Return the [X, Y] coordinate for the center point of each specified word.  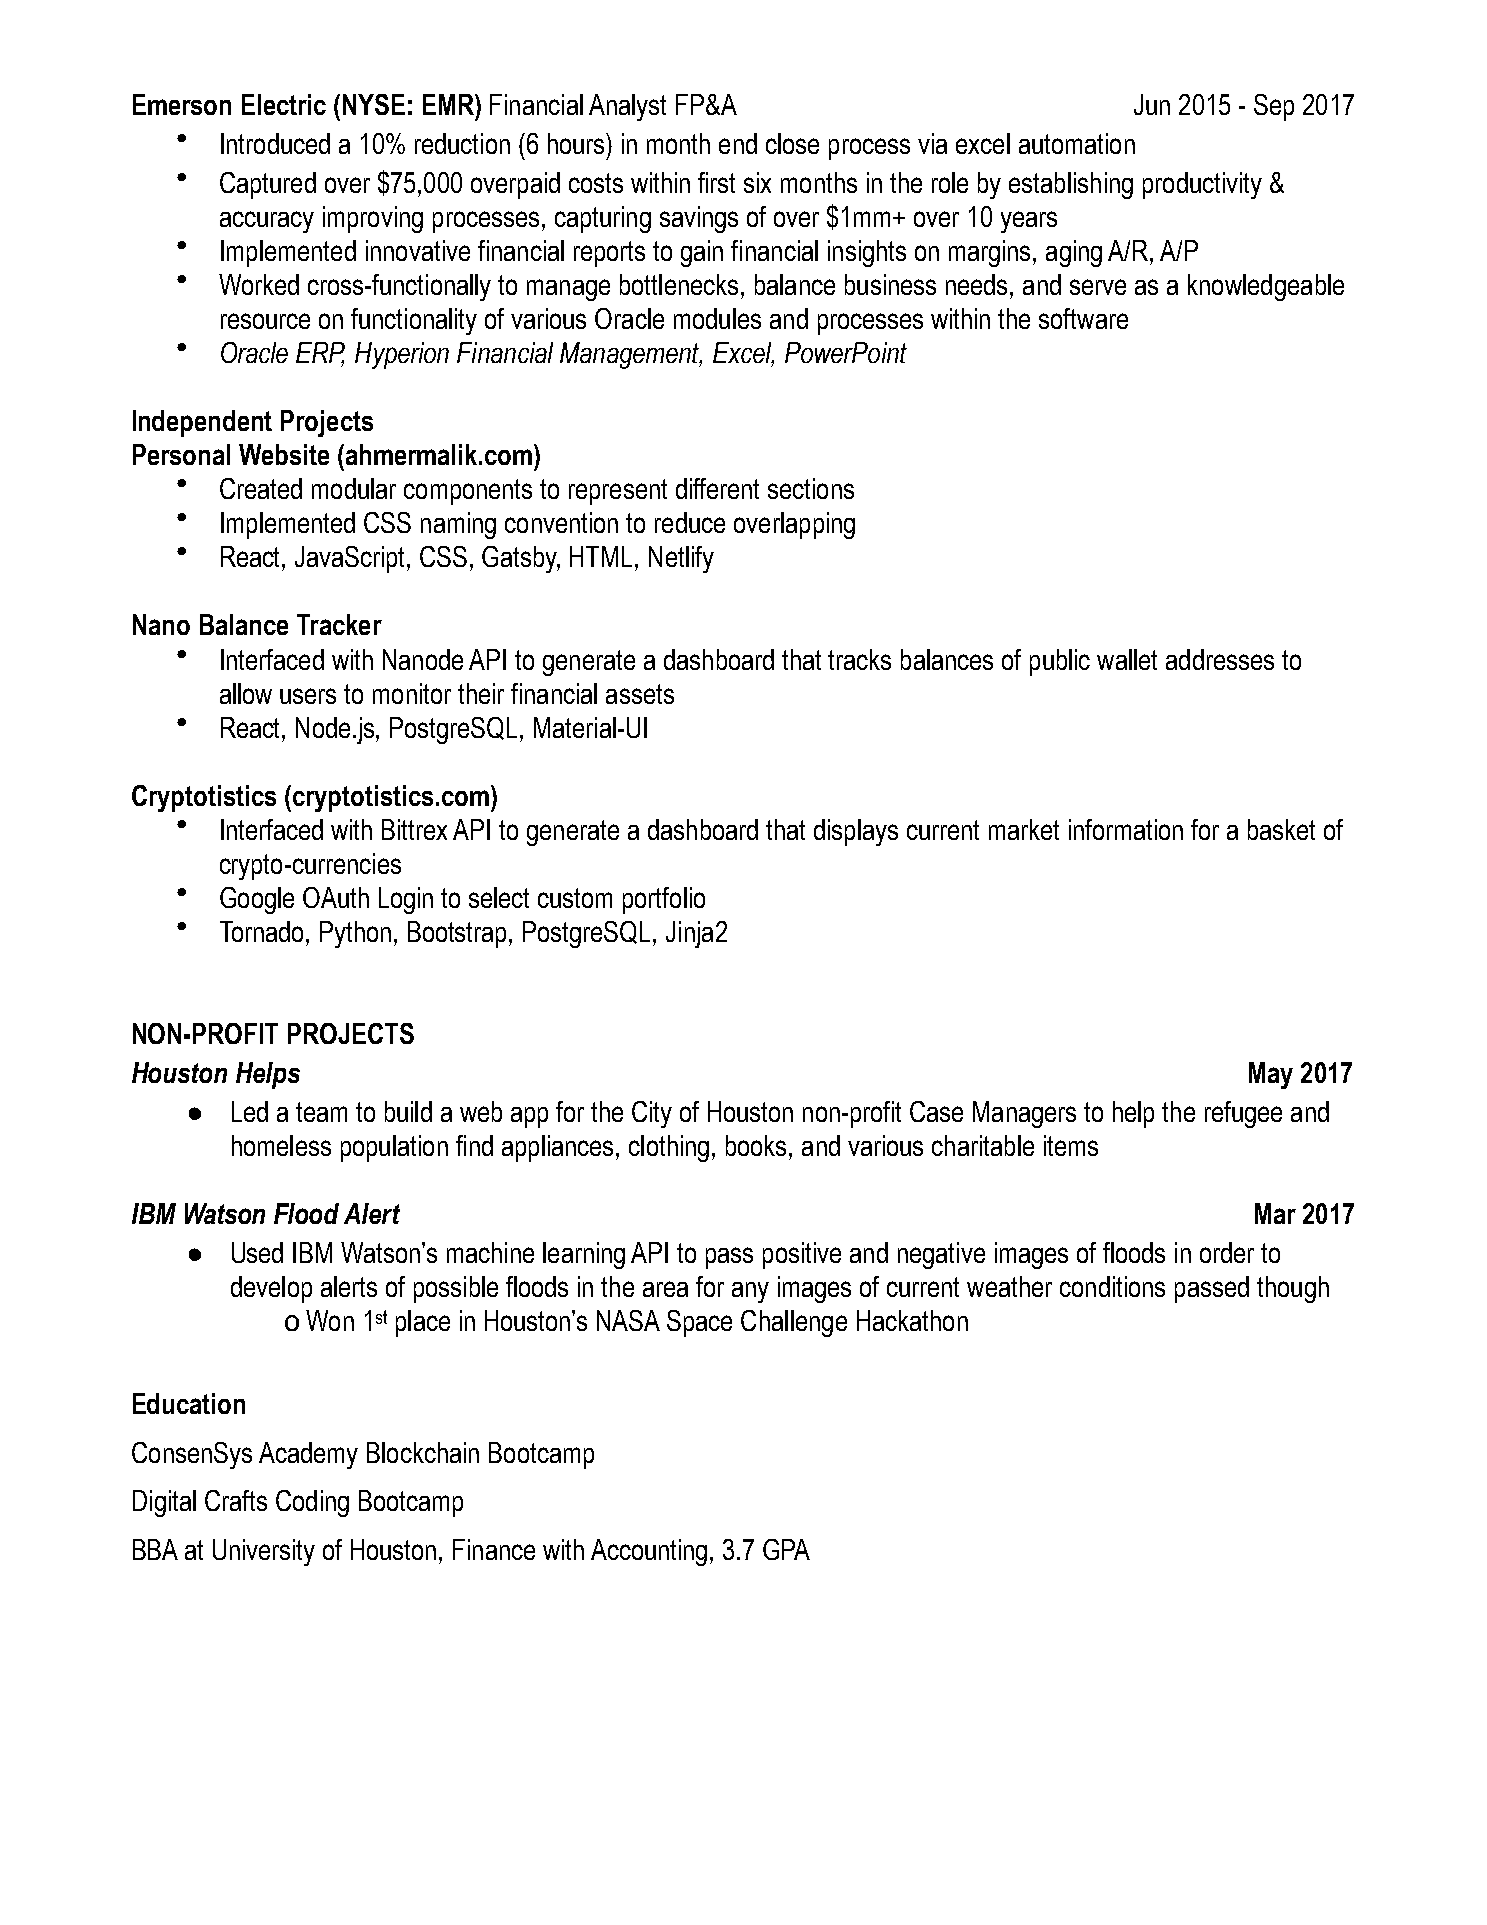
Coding [312, 1503]
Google [257, 900]
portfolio [664, 900]
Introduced [275, 143]
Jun [1152, 104]
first [716, 182]
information [1126, 829]
